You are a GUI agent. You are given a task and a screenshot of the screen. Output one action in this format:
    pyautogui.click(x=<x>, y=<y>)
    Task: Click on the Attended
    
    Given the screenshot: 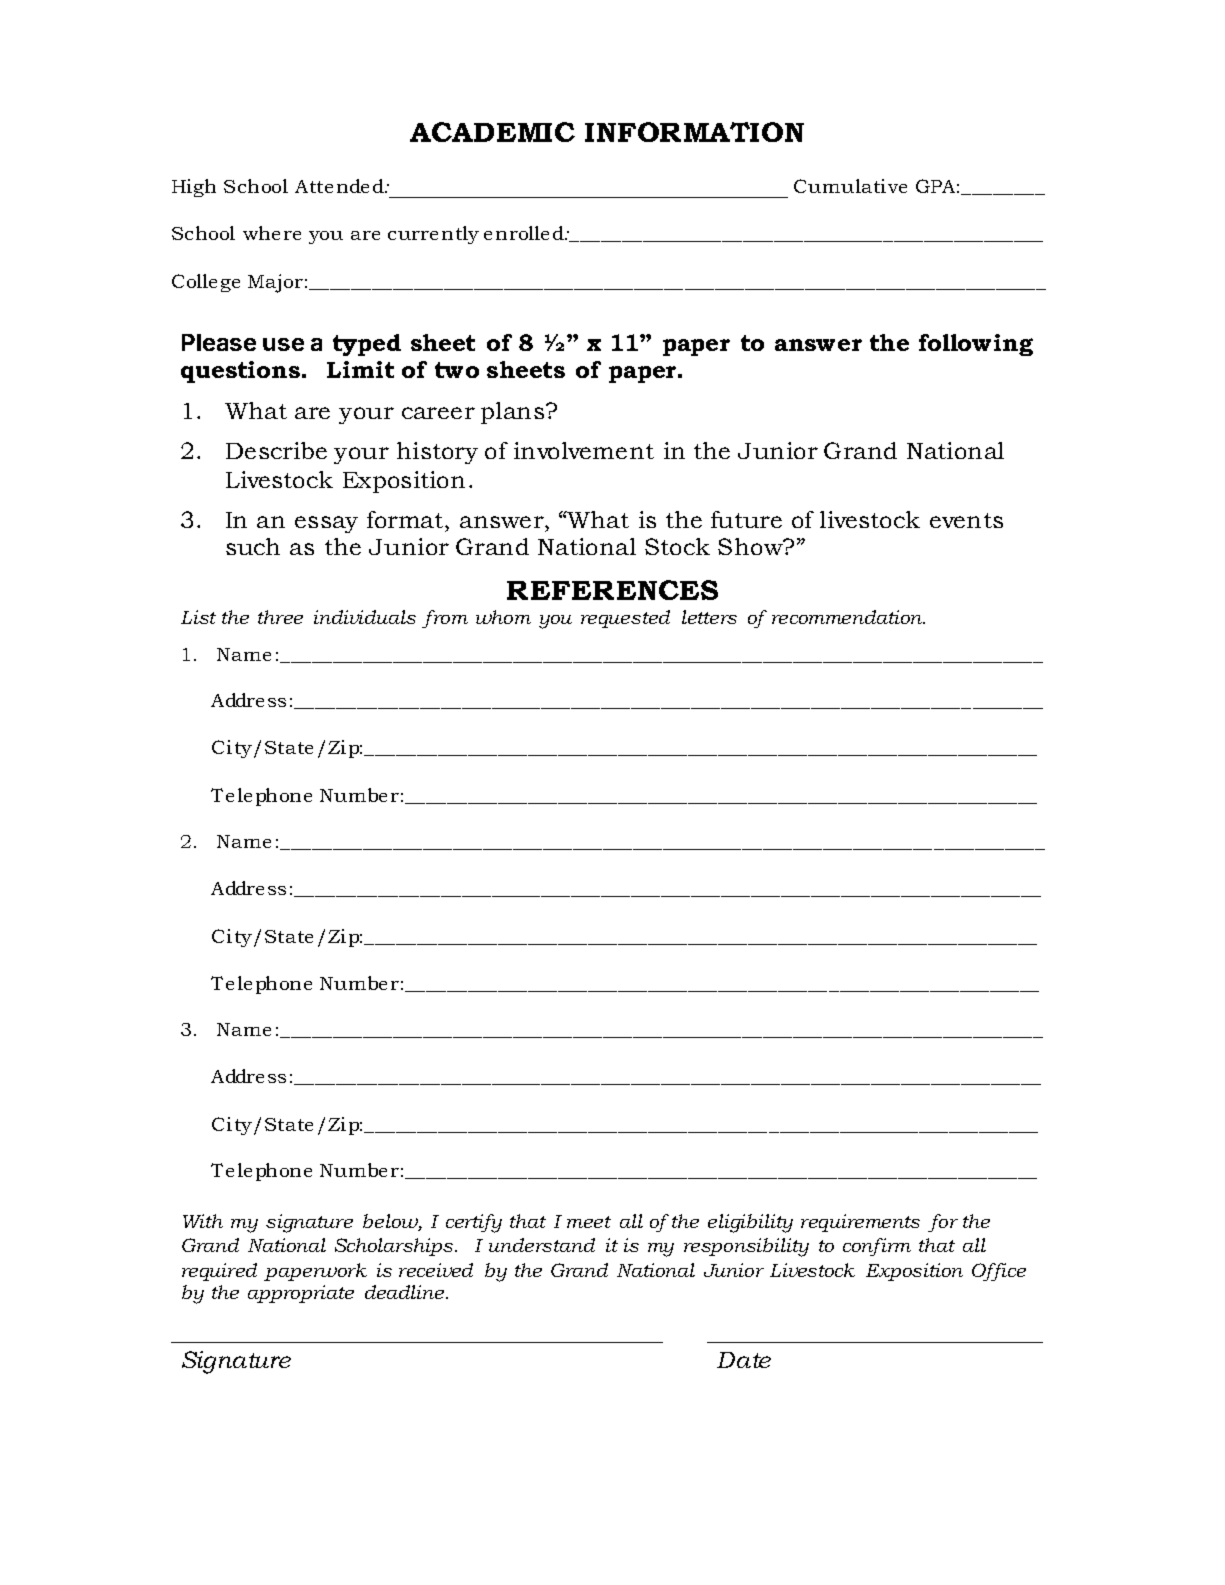 What is the action you would take?
    pyautogui.click(x=340, y=186)
